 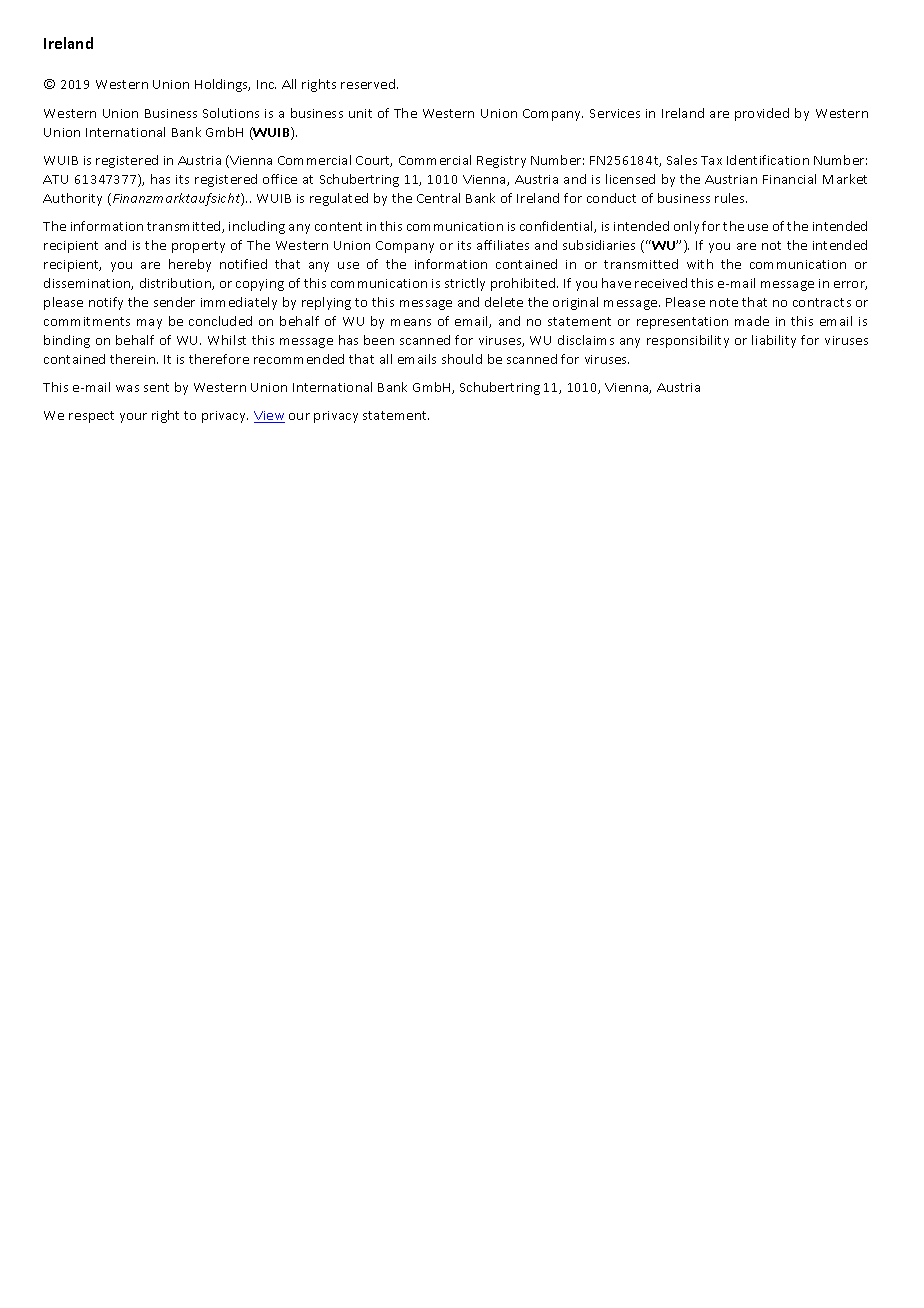 What do you see at coordinates (438, 198) in the screenshot?
I see `Central` at bounding box center [438, 198].
